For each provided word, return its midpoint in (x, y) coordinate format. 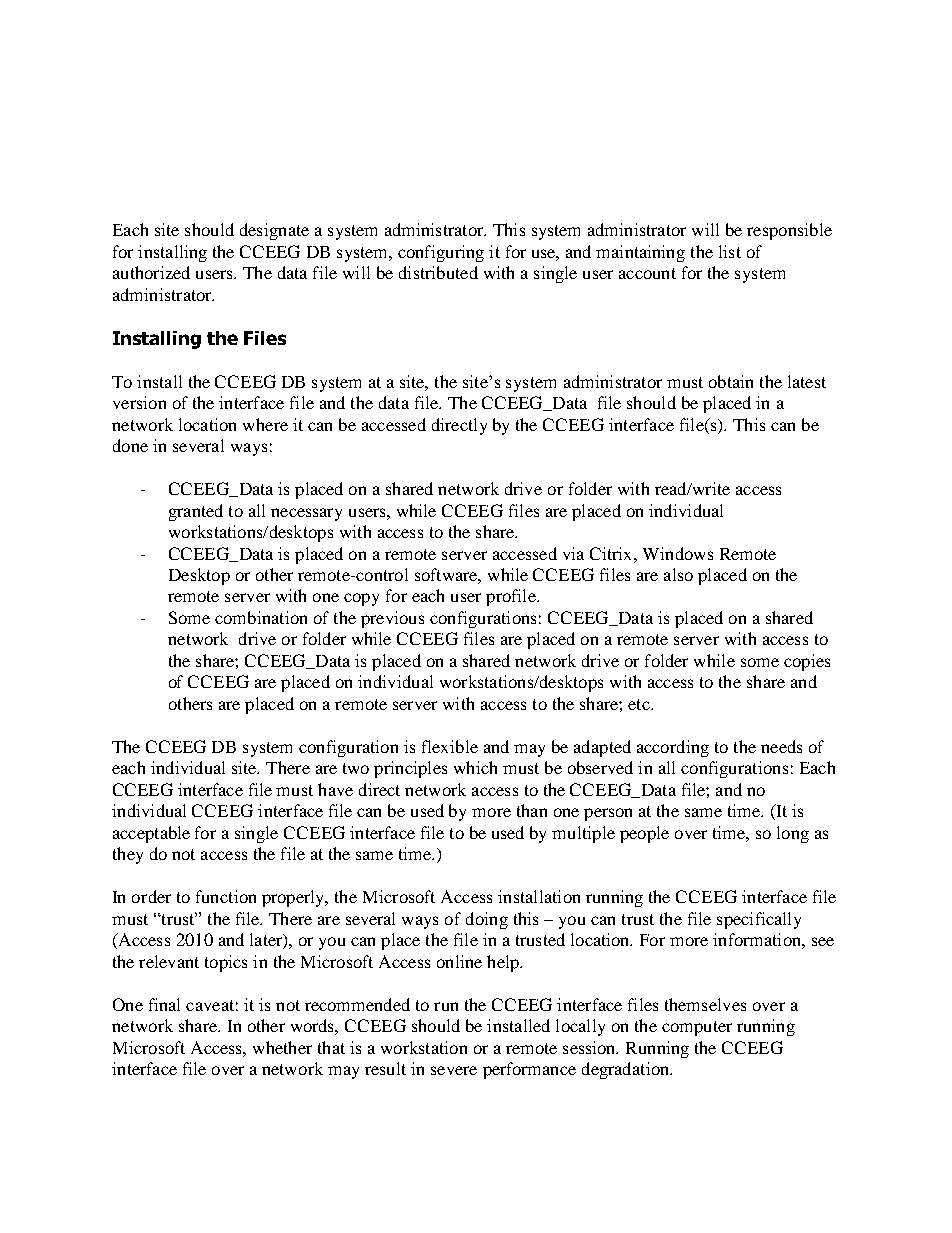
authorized (151, 272)
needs (781, 746)
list (730, 251)
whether (282, 1047)
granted (196, 512)
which (475, 767)
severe (454, 1070)
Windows (678, 553)
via (573, 553)
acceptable (151, 834)
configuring (441, 253)
